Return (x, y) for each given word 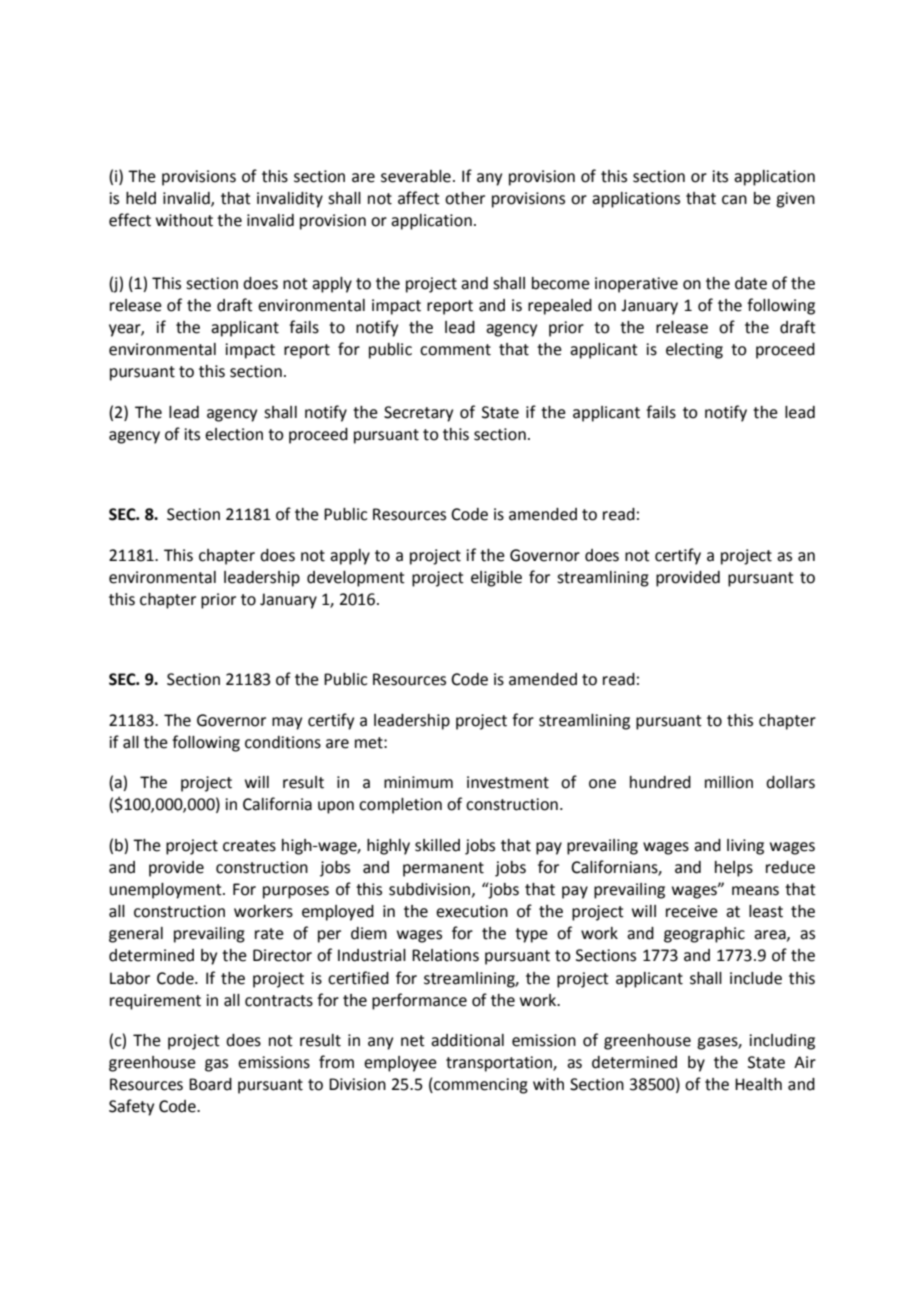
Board (210, 1084)
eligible (496, 579)
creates (249, 846)
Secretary (418, 414)
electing (694, 351)
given (795, 200)
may (287, 723)
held (141, 198)
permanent (443, 869)
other (465, 198)
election (234, 434)
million (729, 782)
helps (734, 869)
